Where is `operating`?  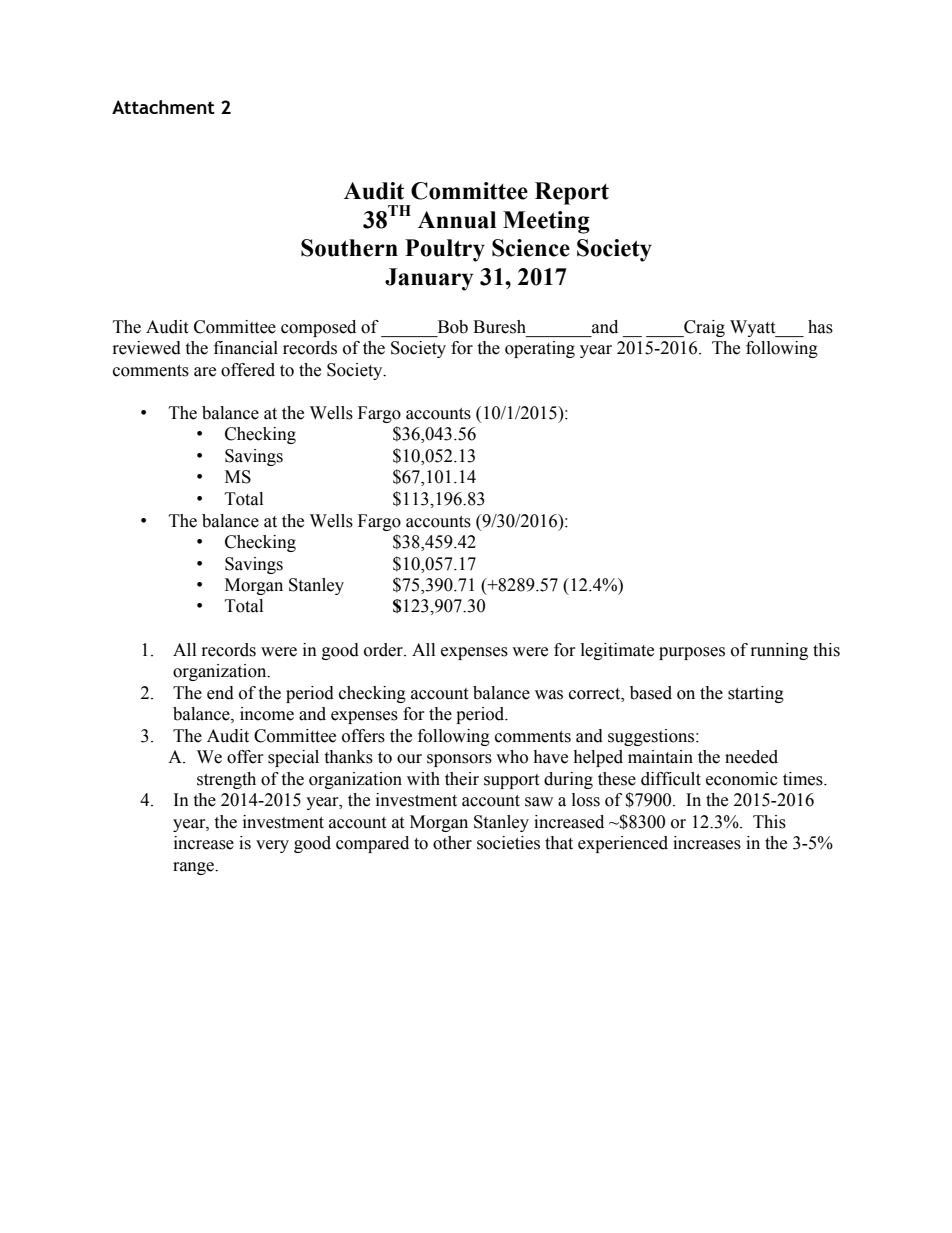 operating is located at coordinates (540, 349).
